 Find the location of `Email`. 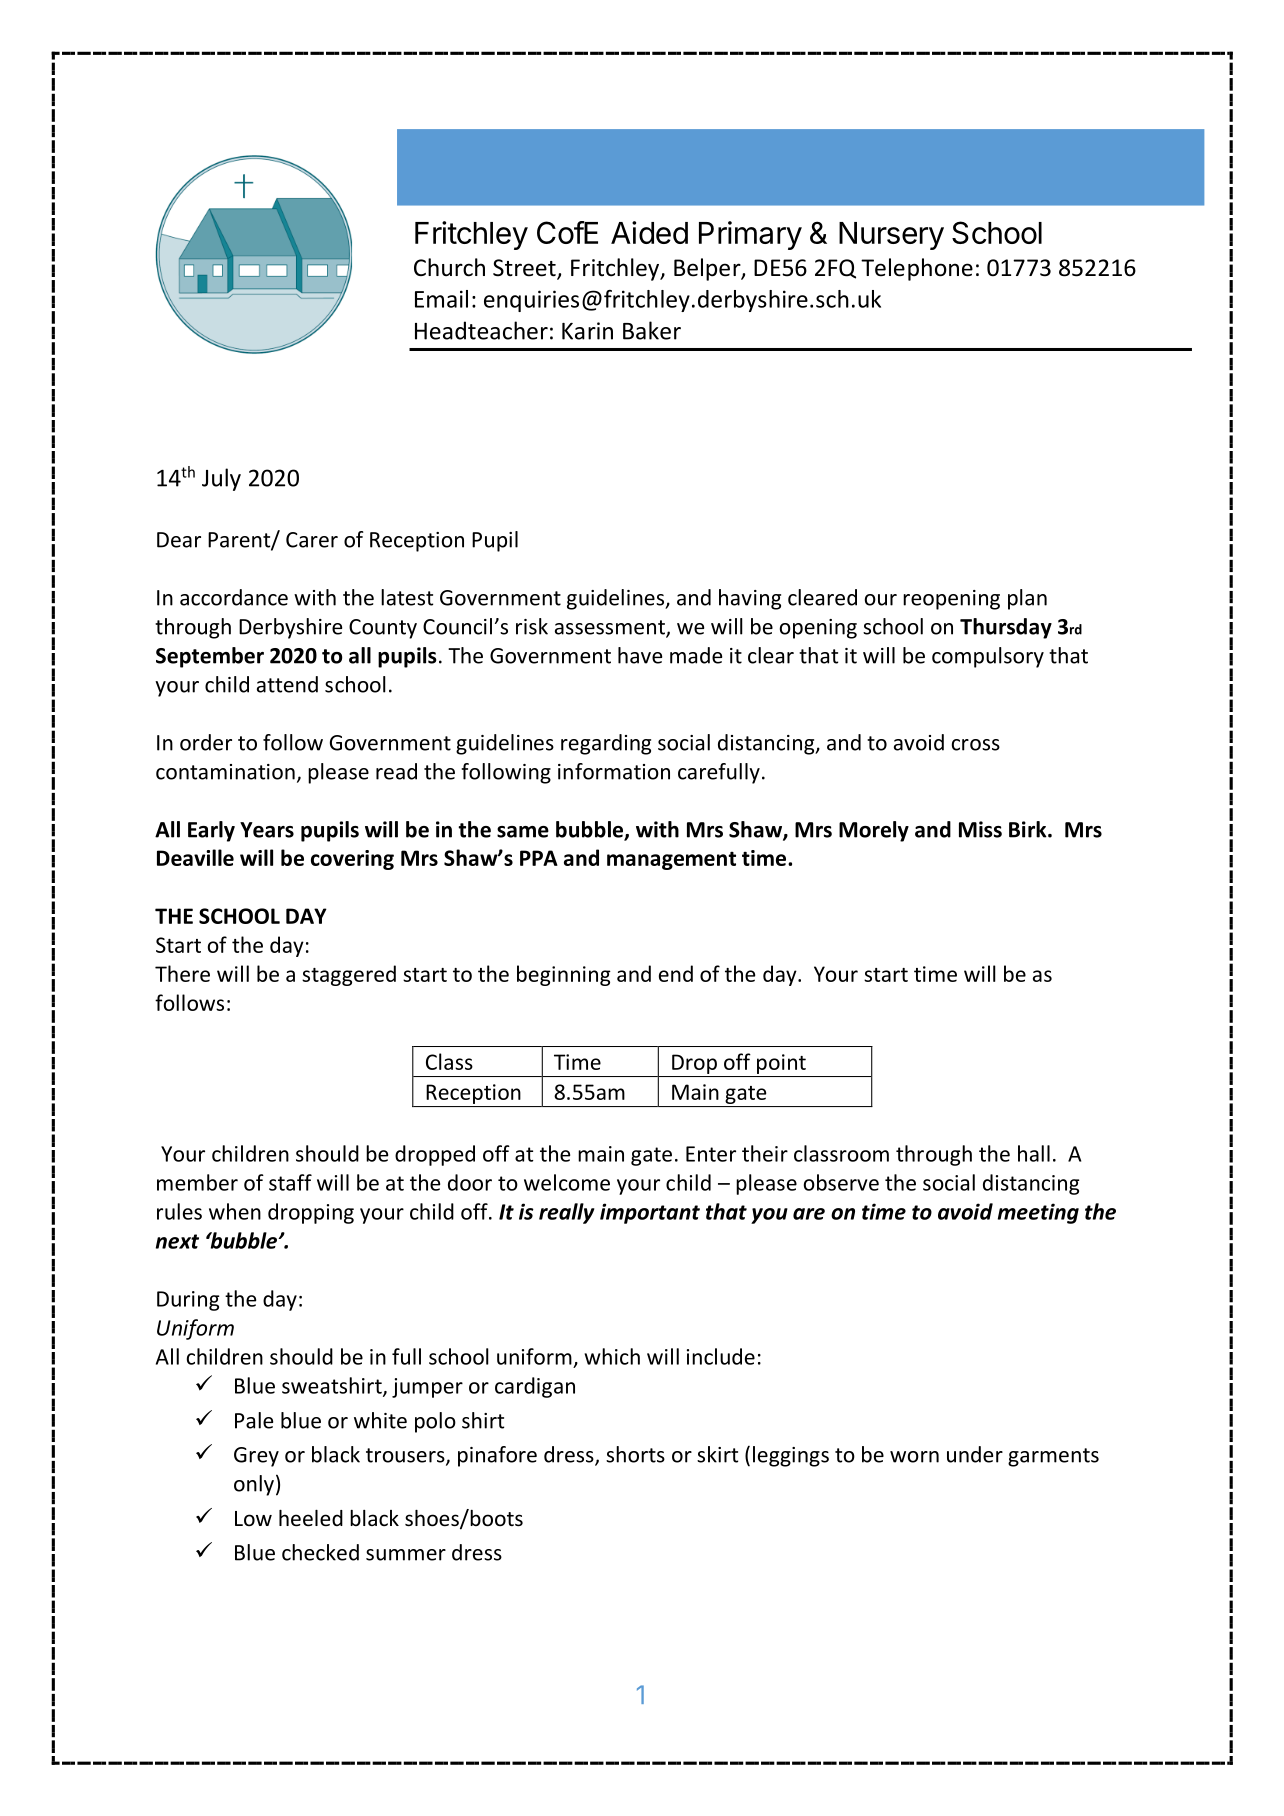

Email is located at coordinates (441, 299).
